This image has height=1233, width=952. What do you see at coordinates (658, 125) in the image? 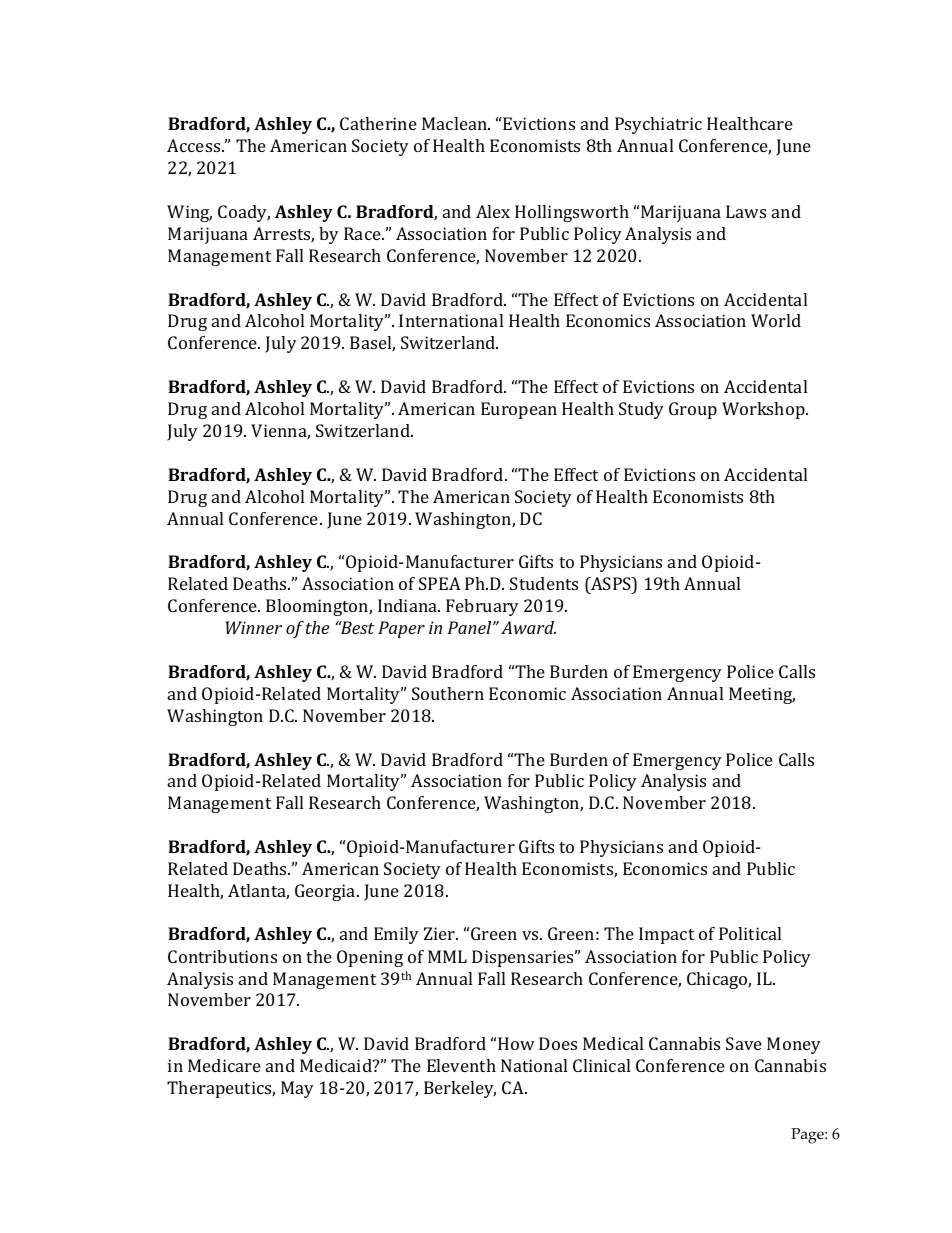
I see `Psychiatric` at bounding box center [658, 125].
